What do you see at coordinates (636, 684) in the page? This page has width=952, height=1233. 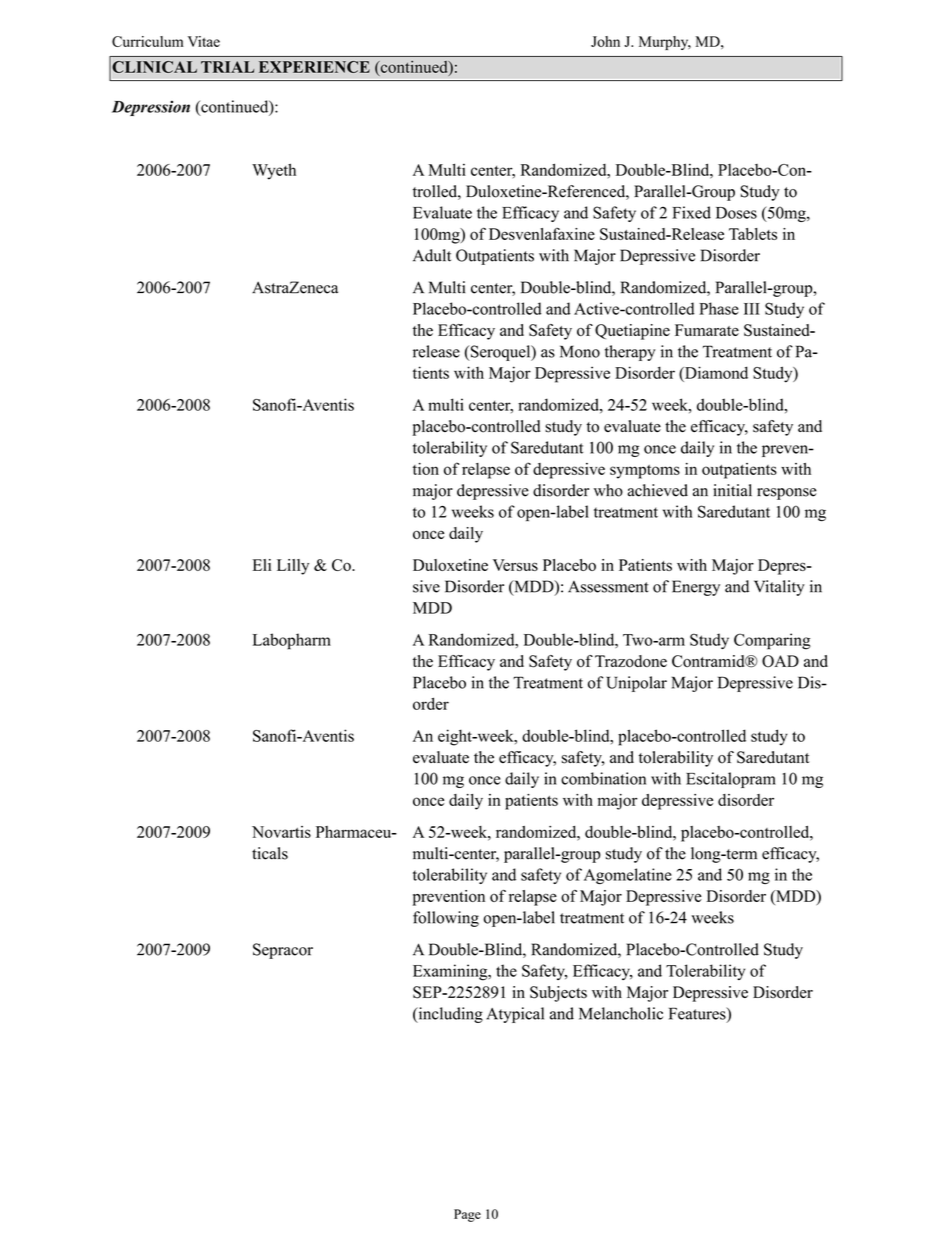 I see `Unipolar` at bounding box center [636, 684].
